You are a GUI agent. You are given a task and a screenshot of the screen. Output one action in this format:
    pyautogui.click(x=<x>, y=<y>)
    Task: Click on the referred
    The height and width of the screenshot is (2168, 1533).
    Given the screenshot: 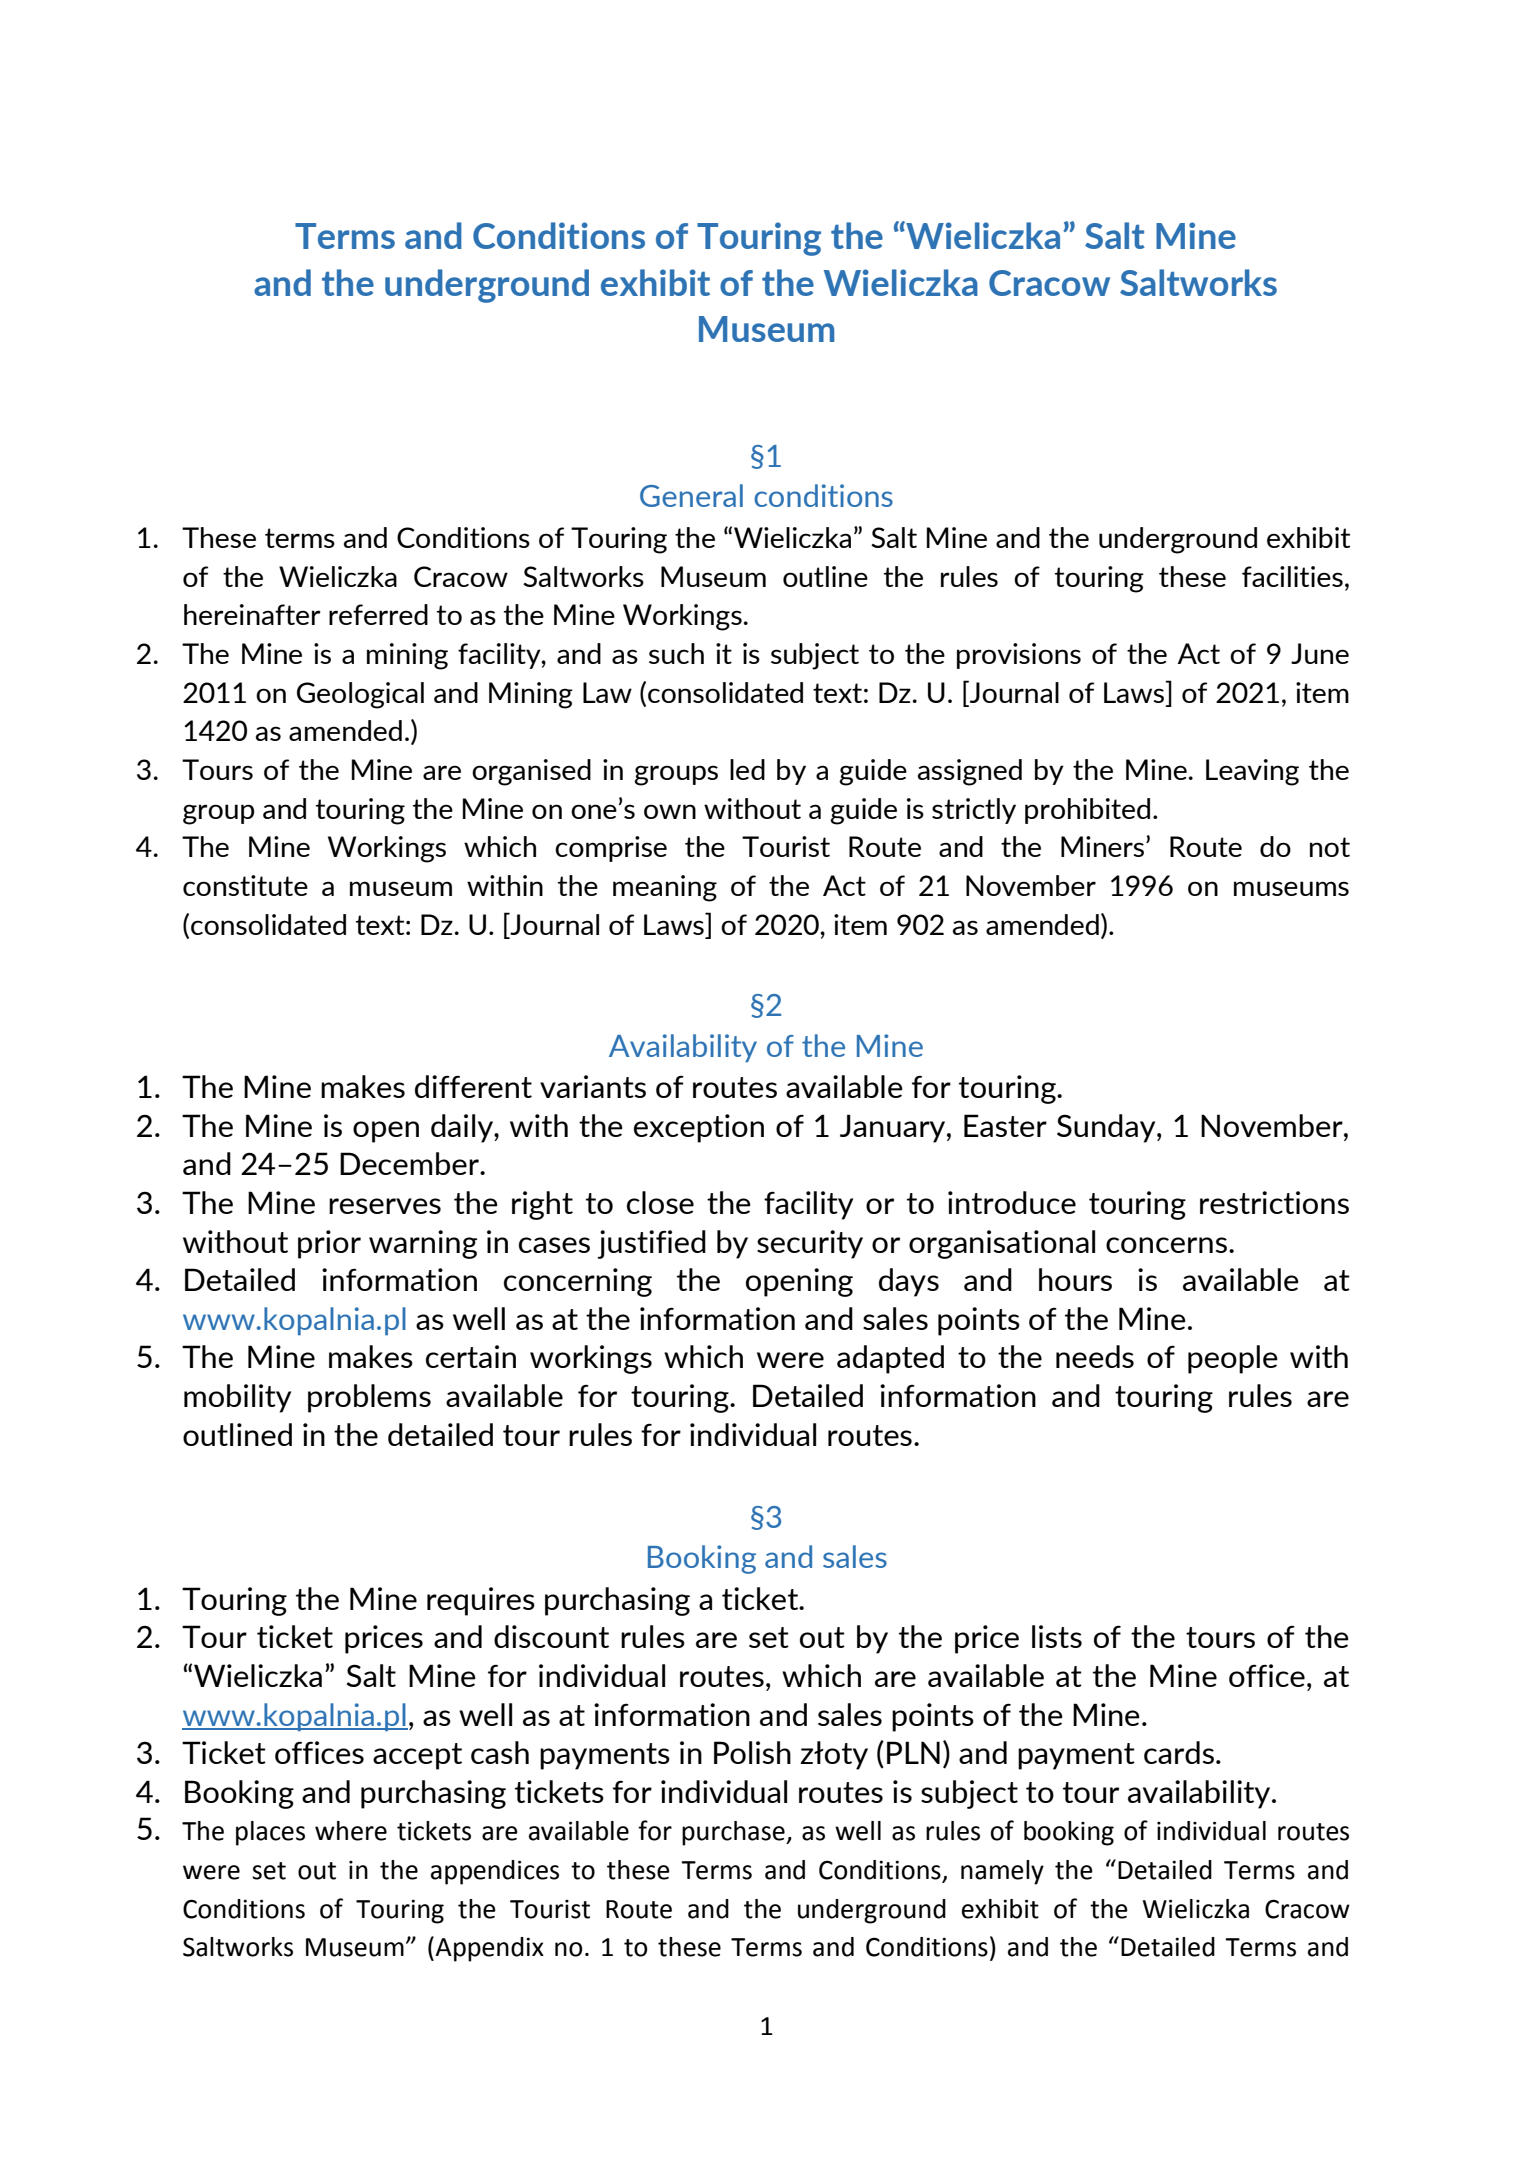 What is the action you would take?
    pyautogui.click(x=378, y=614)
